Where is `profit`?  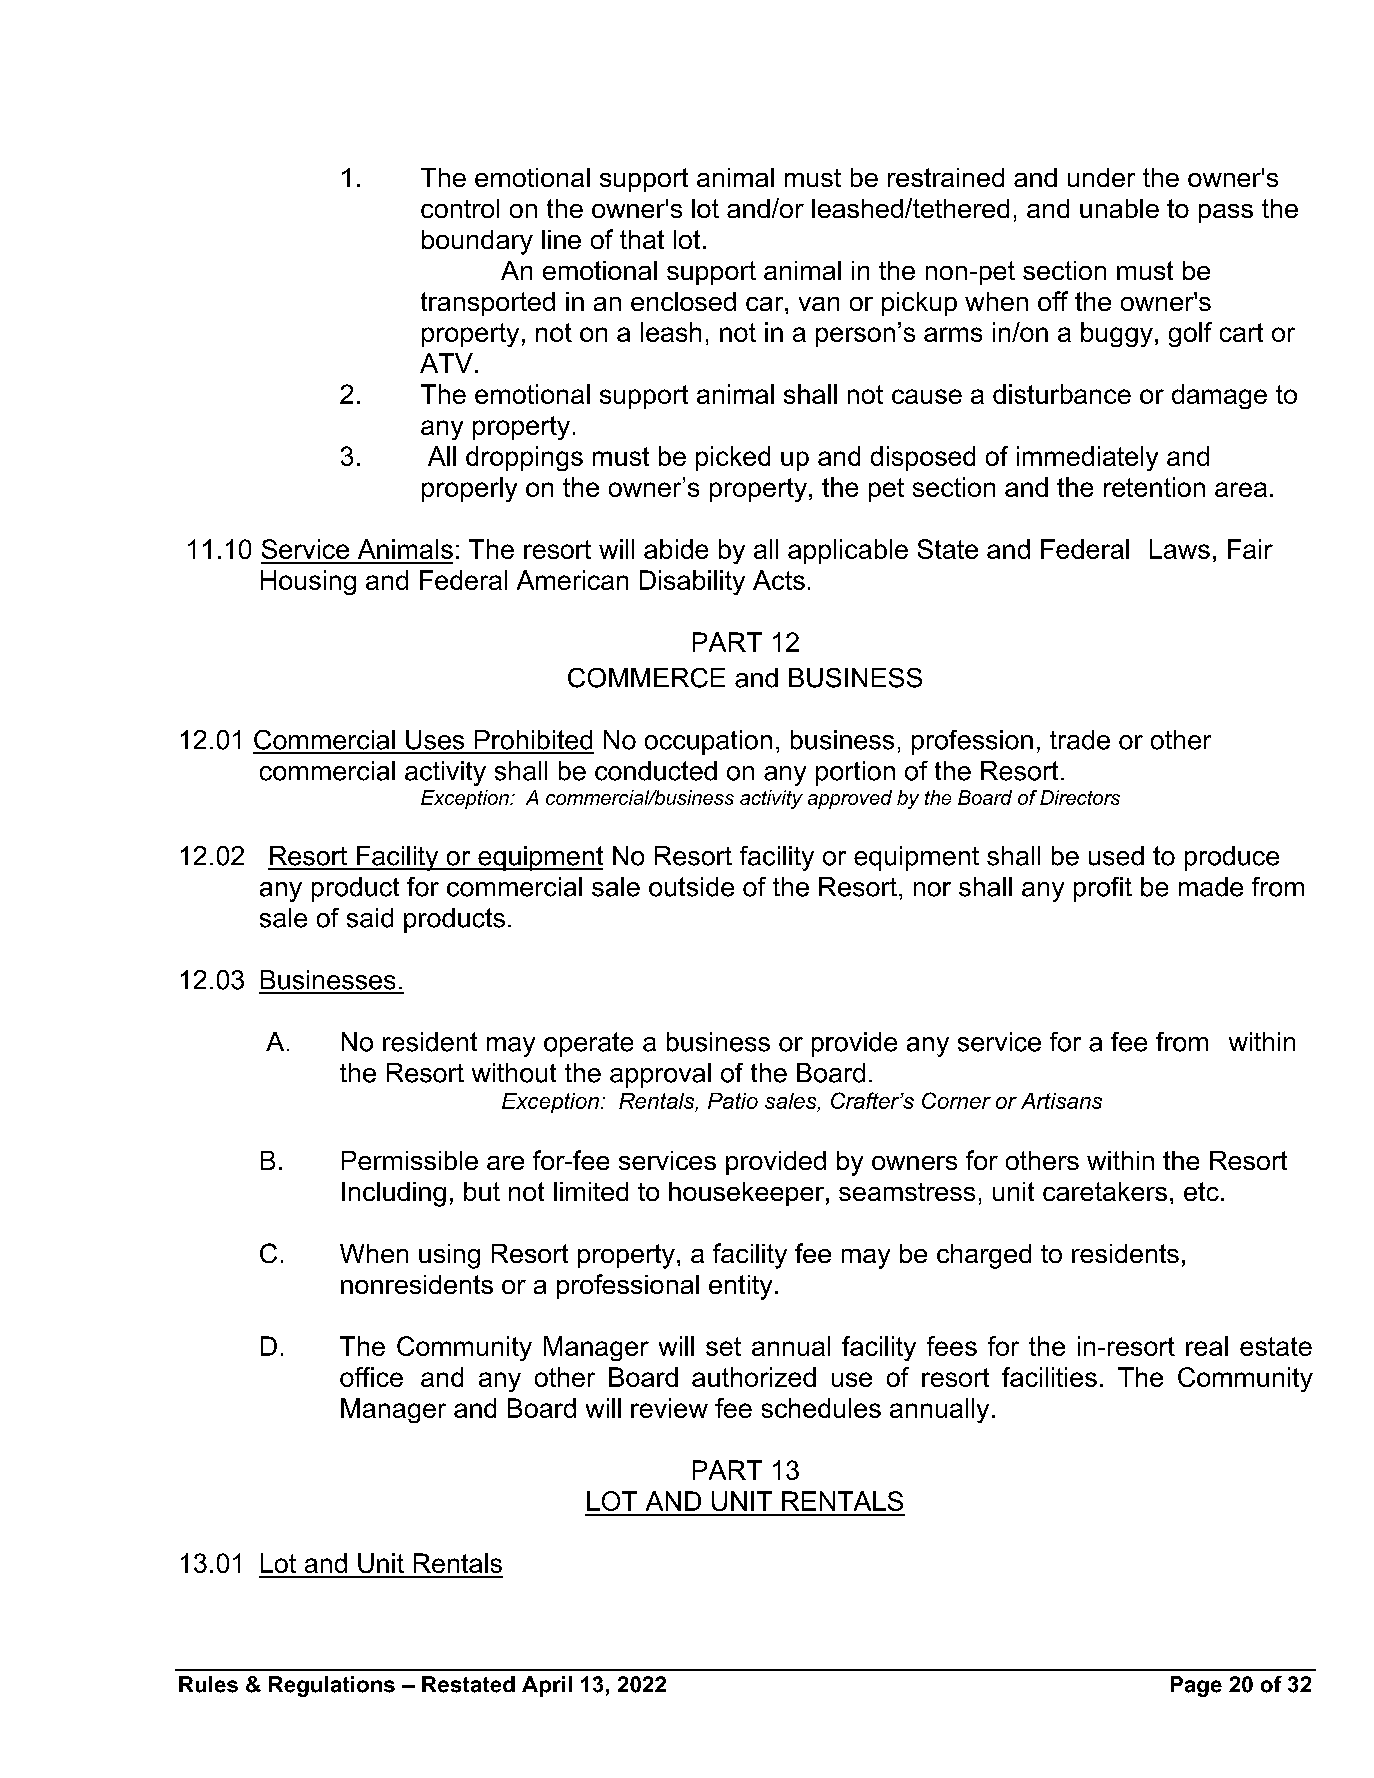
profit is located at coordinates (1103, 889).
